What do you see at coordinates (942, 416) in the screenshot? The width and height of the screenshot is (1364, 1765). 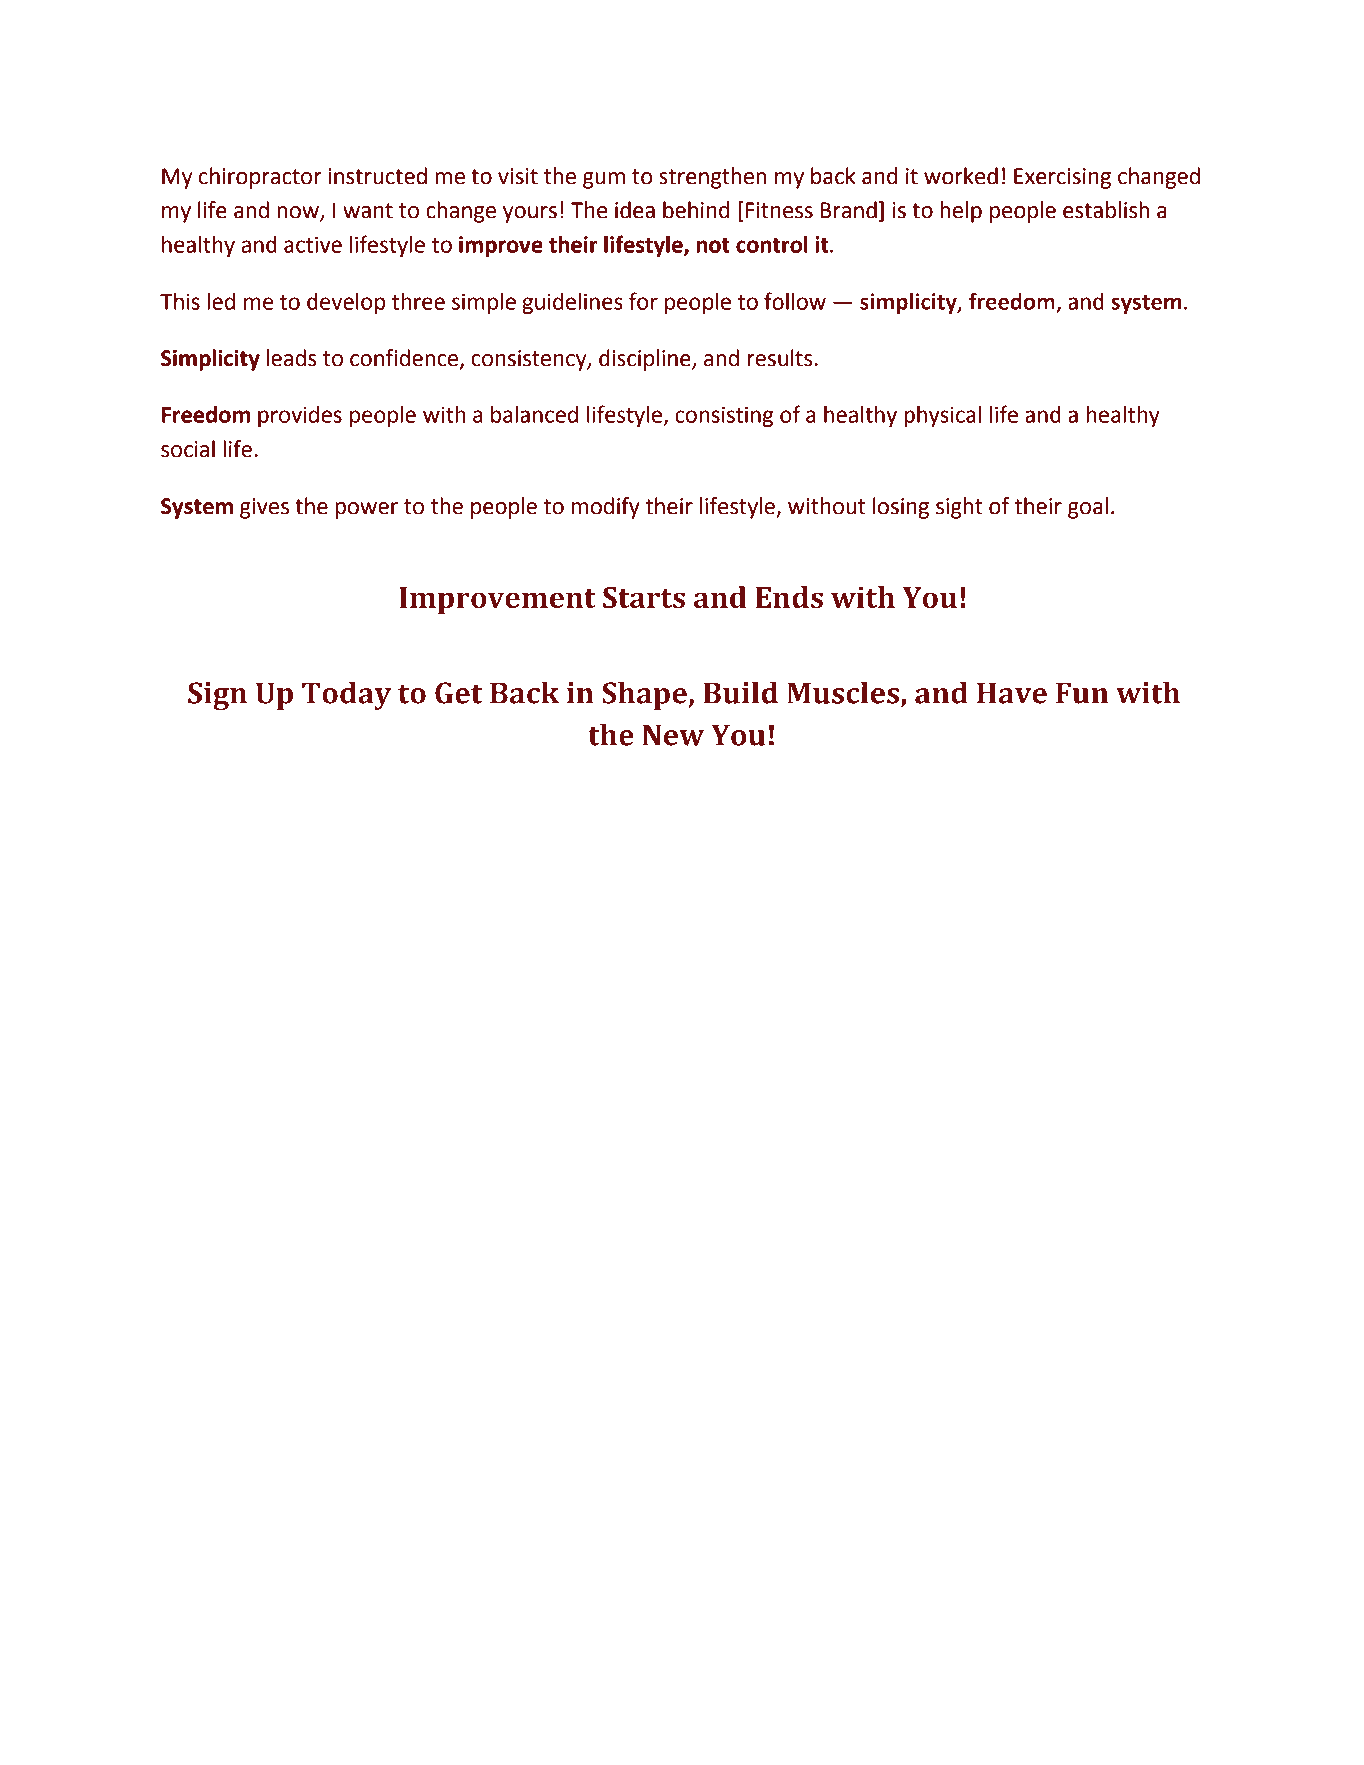 I see `physical` at bounding box center [942, 416].
